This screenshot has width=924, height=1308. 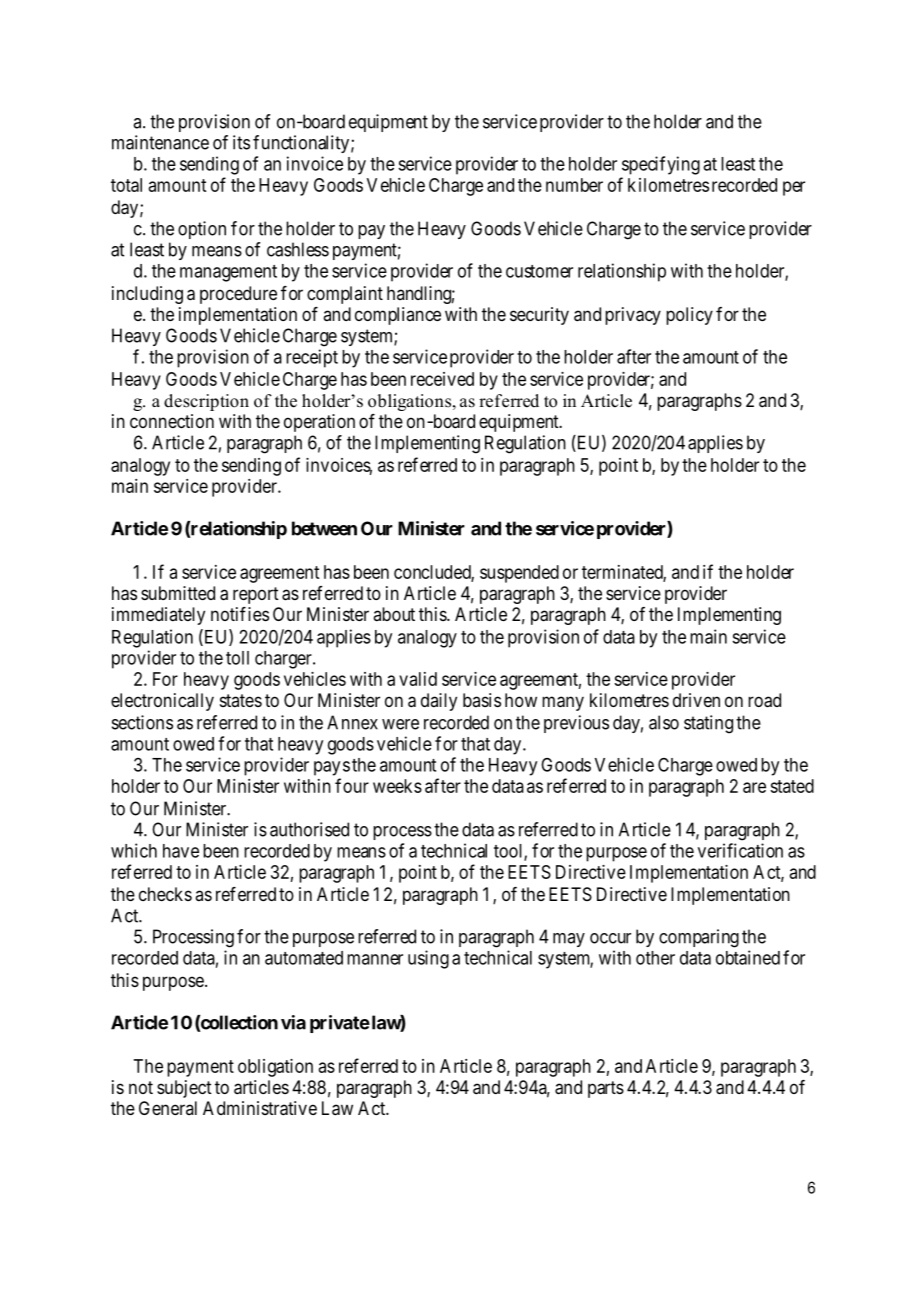 I want to click on about, so click(x=394, y=614).
